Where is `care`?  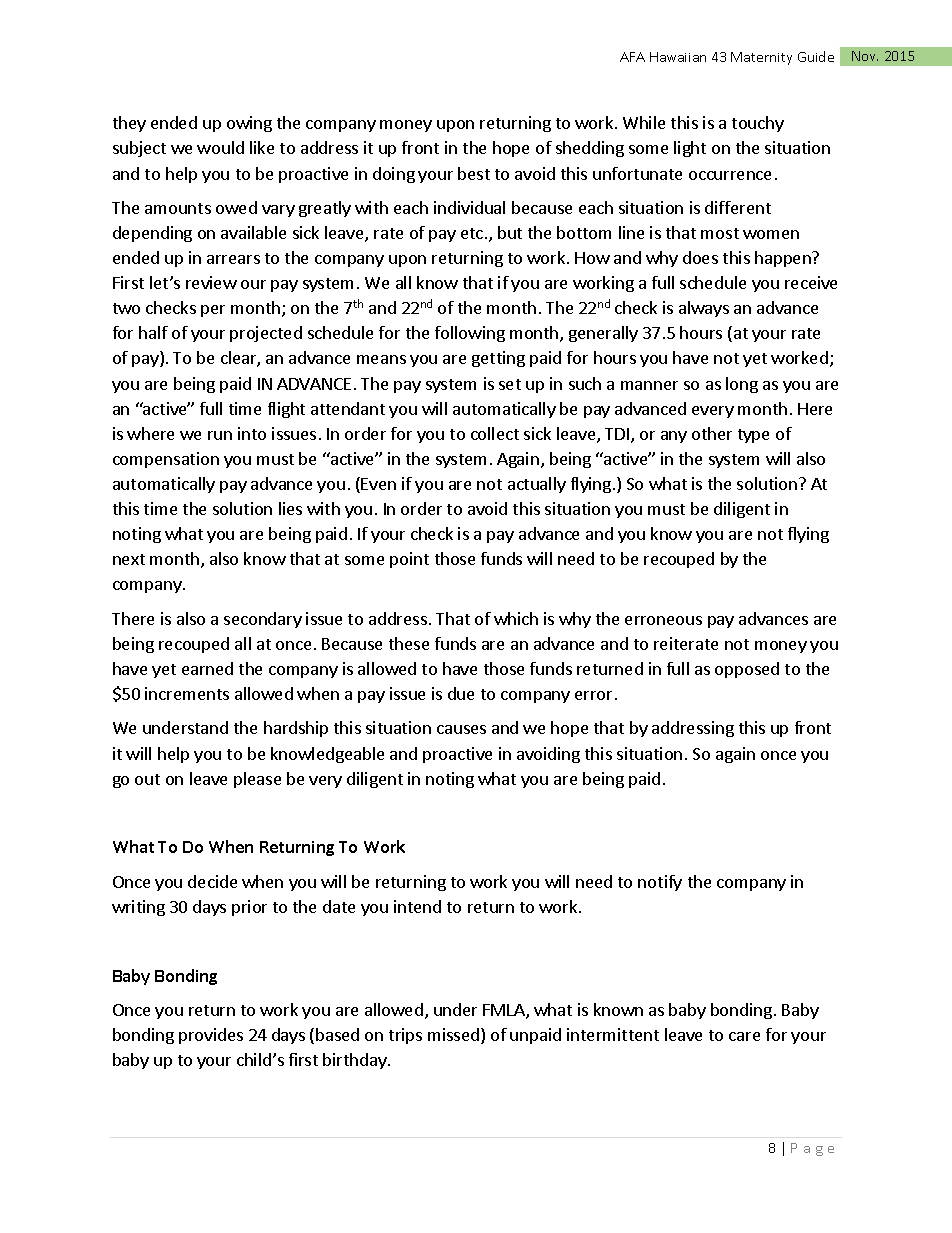 care is located at coordinates (744, 1036).
